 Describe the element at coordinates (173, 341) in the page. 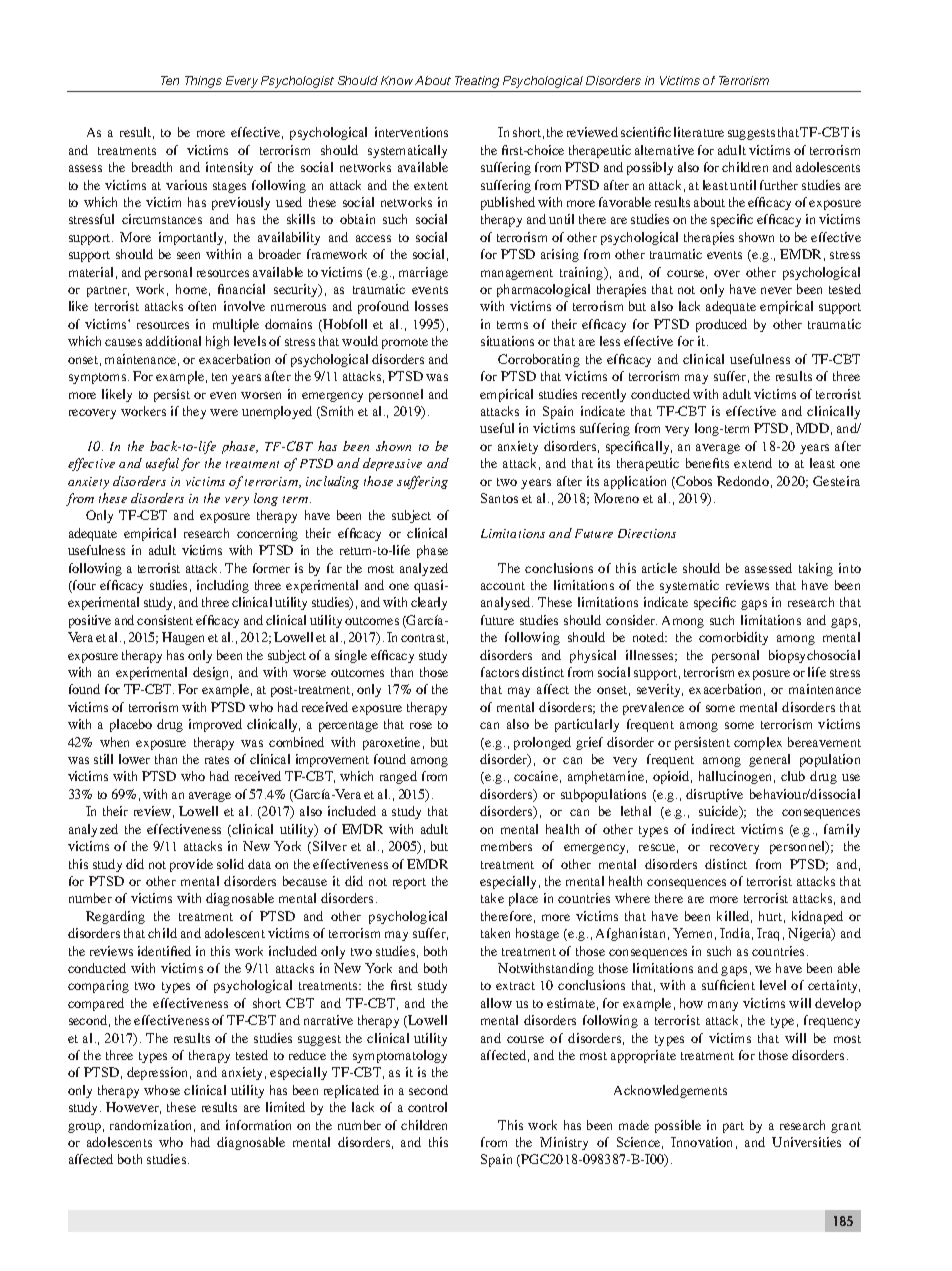

I see `additional` at that location.
